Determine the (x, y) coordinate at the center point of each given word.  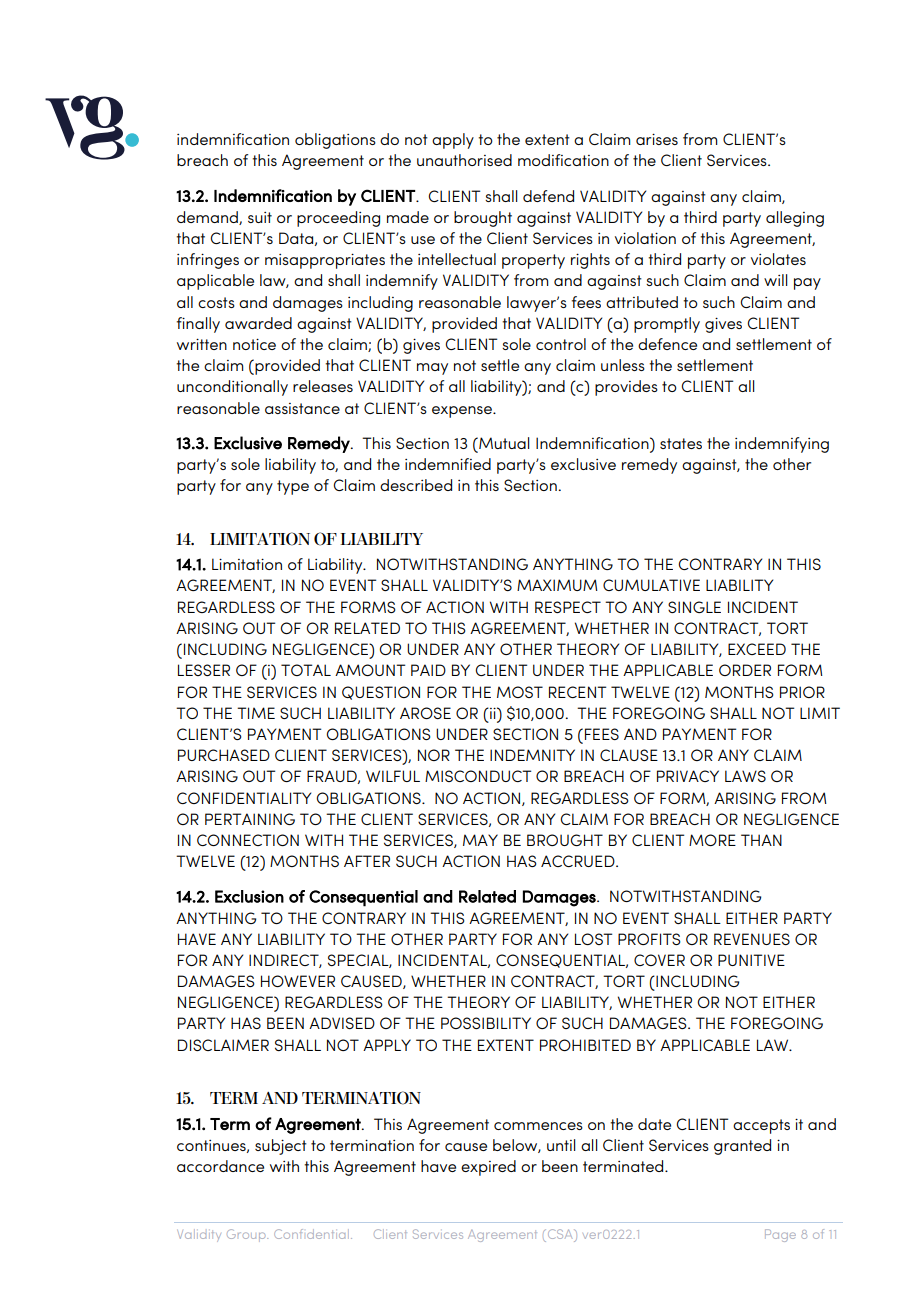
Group (247, 1235)
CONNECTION (248, 840)
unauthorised (464, 160)
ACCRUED (579, 861)
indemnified (448, 464)
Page (780, 1235)
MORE (712, 840)
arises (657, 139)
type (293, 487)
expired (488, 1168)
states (681, 443)
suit (260, 217)
